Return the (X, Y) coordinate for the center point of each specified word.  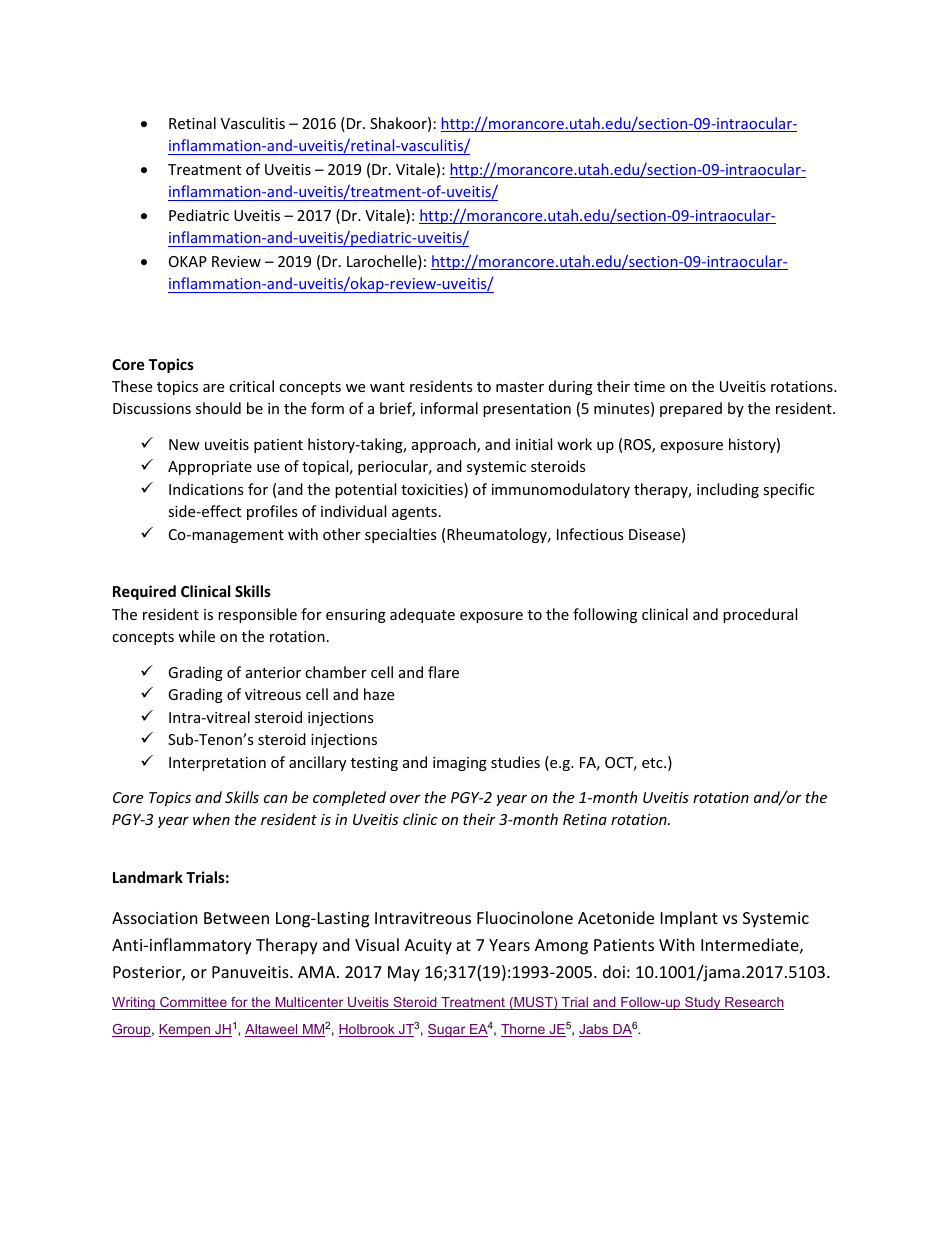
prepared (691, 409)
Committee (193, 1003)
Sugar (448, 1030)
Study (703, 1003)
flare (443, 672)
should (218, 408)
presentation (527, 410)
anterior (273, 672)
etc (653, 763)
